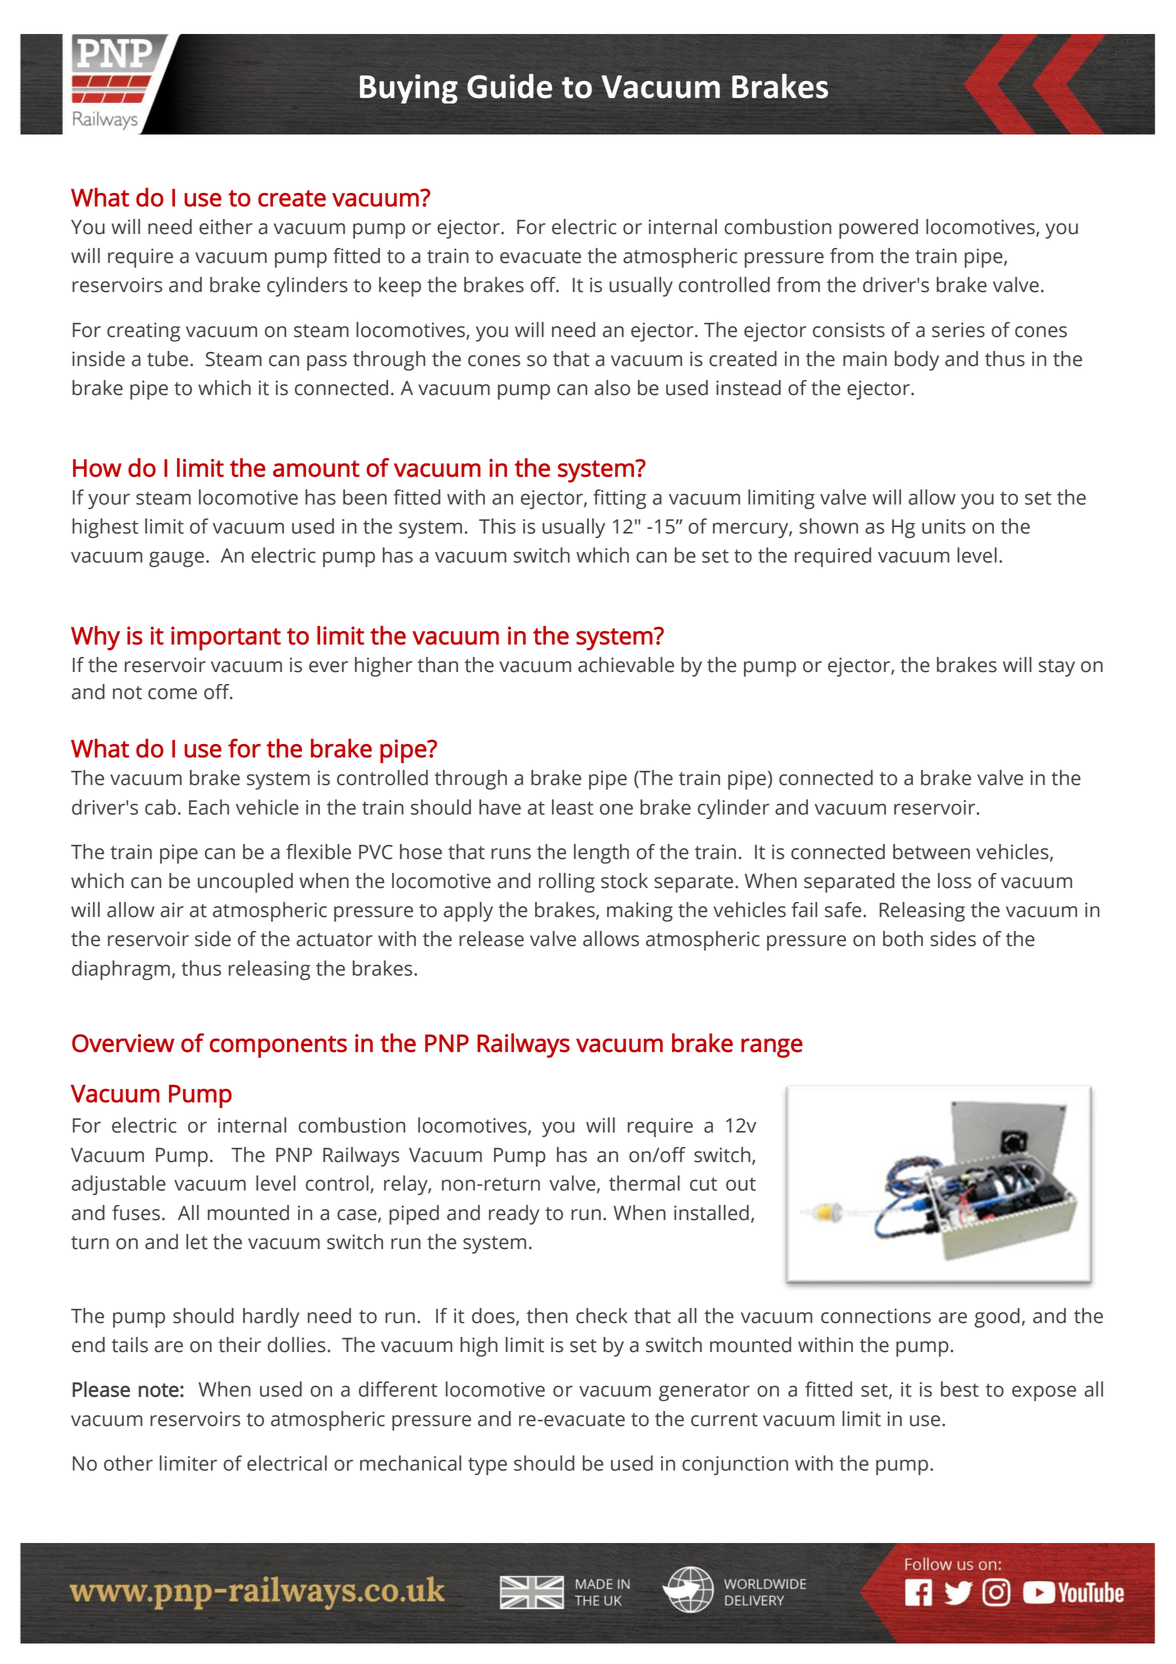 The width and height of the page is (1176, 1664). Describe the element at coordinates (772, 1048) in the page. I see `range` at that location.
